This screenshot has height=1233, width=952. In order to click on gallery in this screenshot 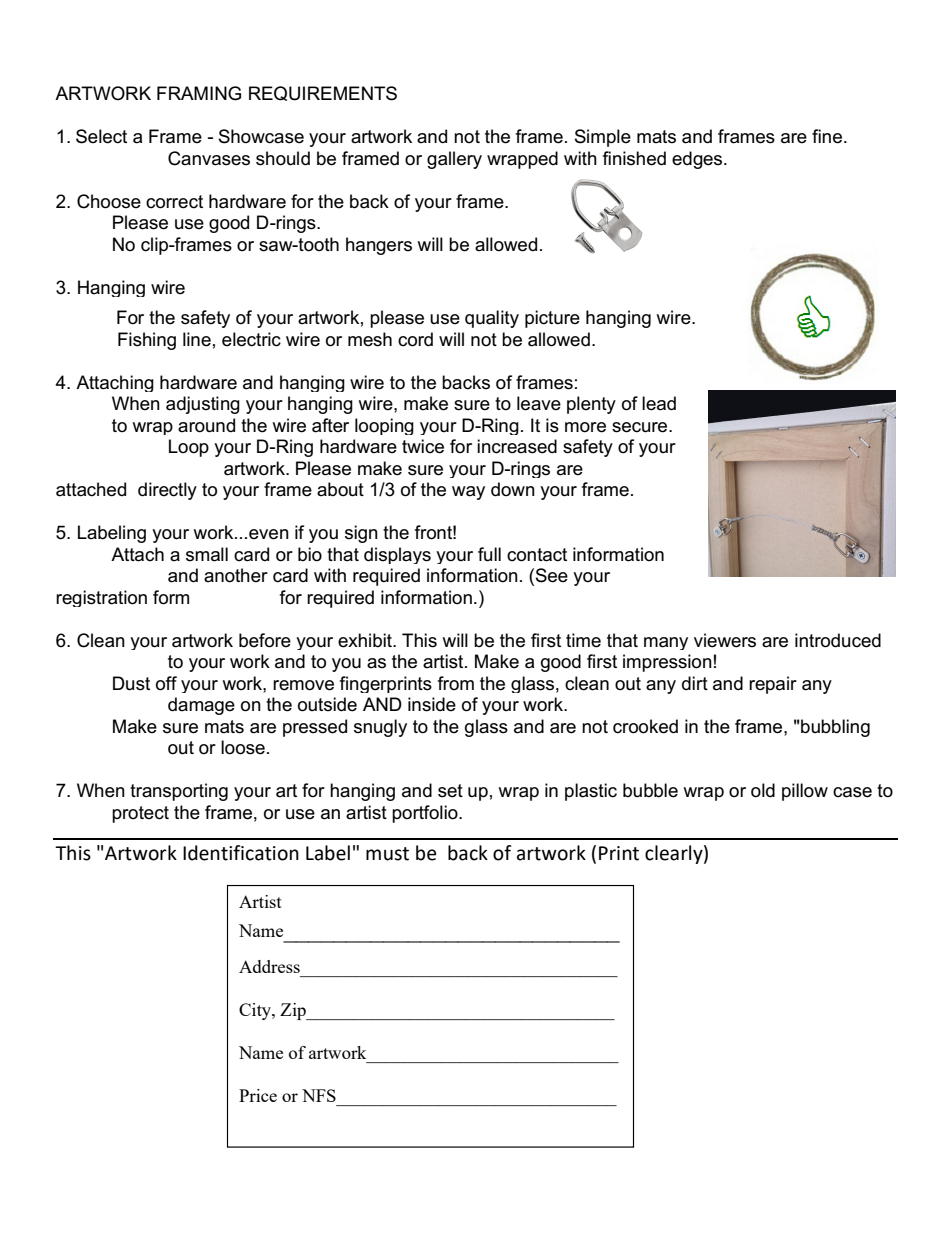, I will do `click(454, 160)`.
